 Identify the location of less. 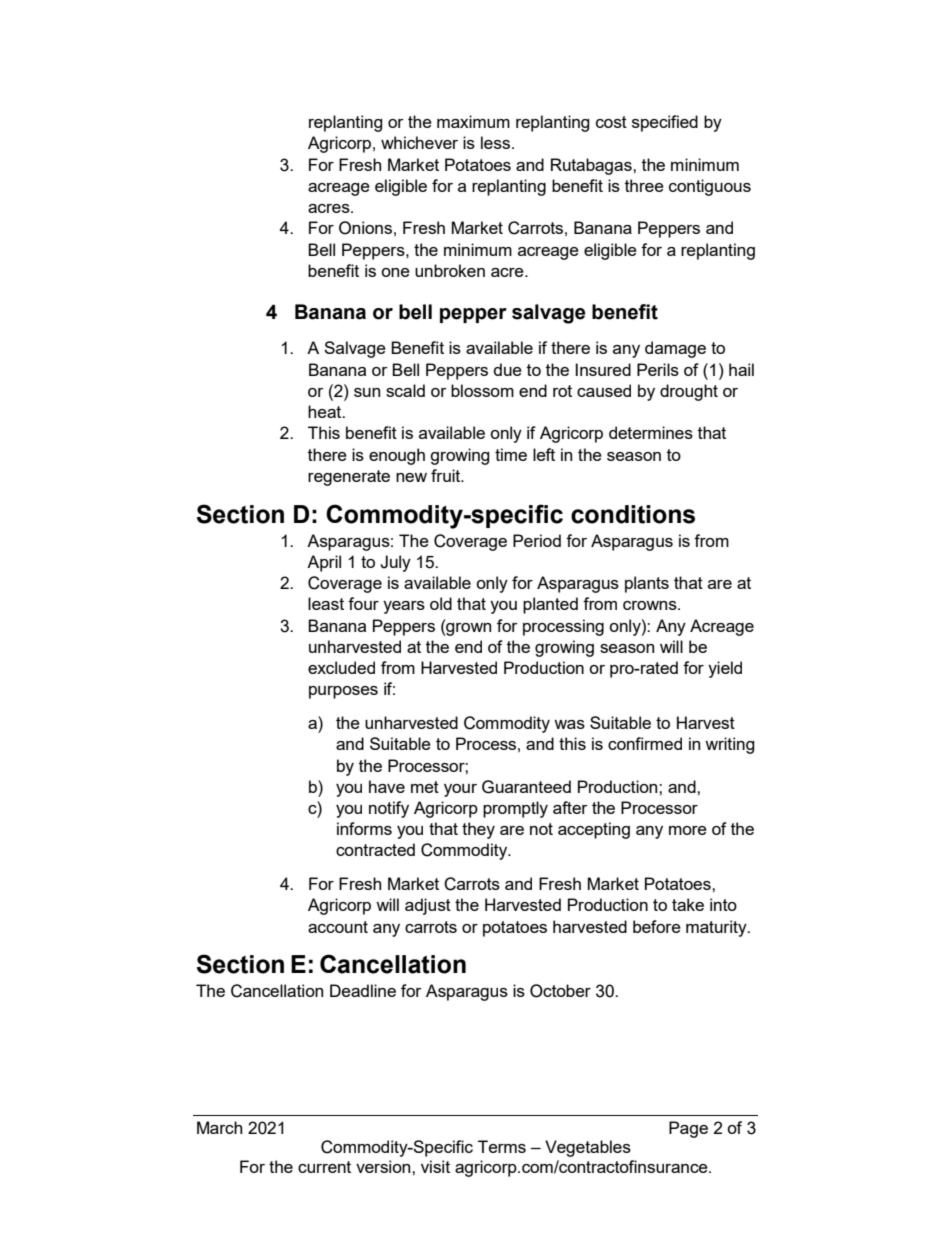
(497, 142).
